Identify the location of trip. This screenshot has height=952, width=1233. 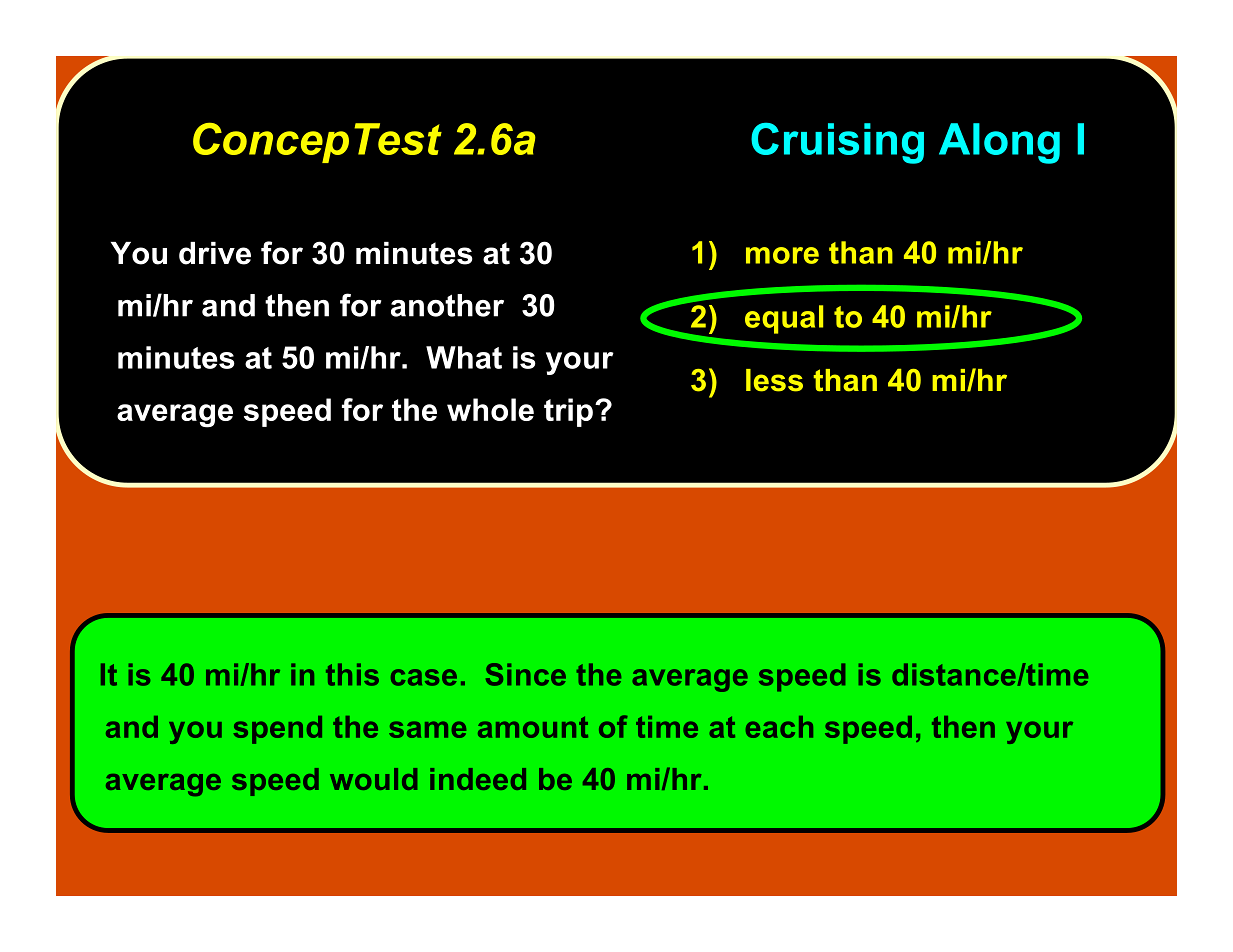
(568, 412).
